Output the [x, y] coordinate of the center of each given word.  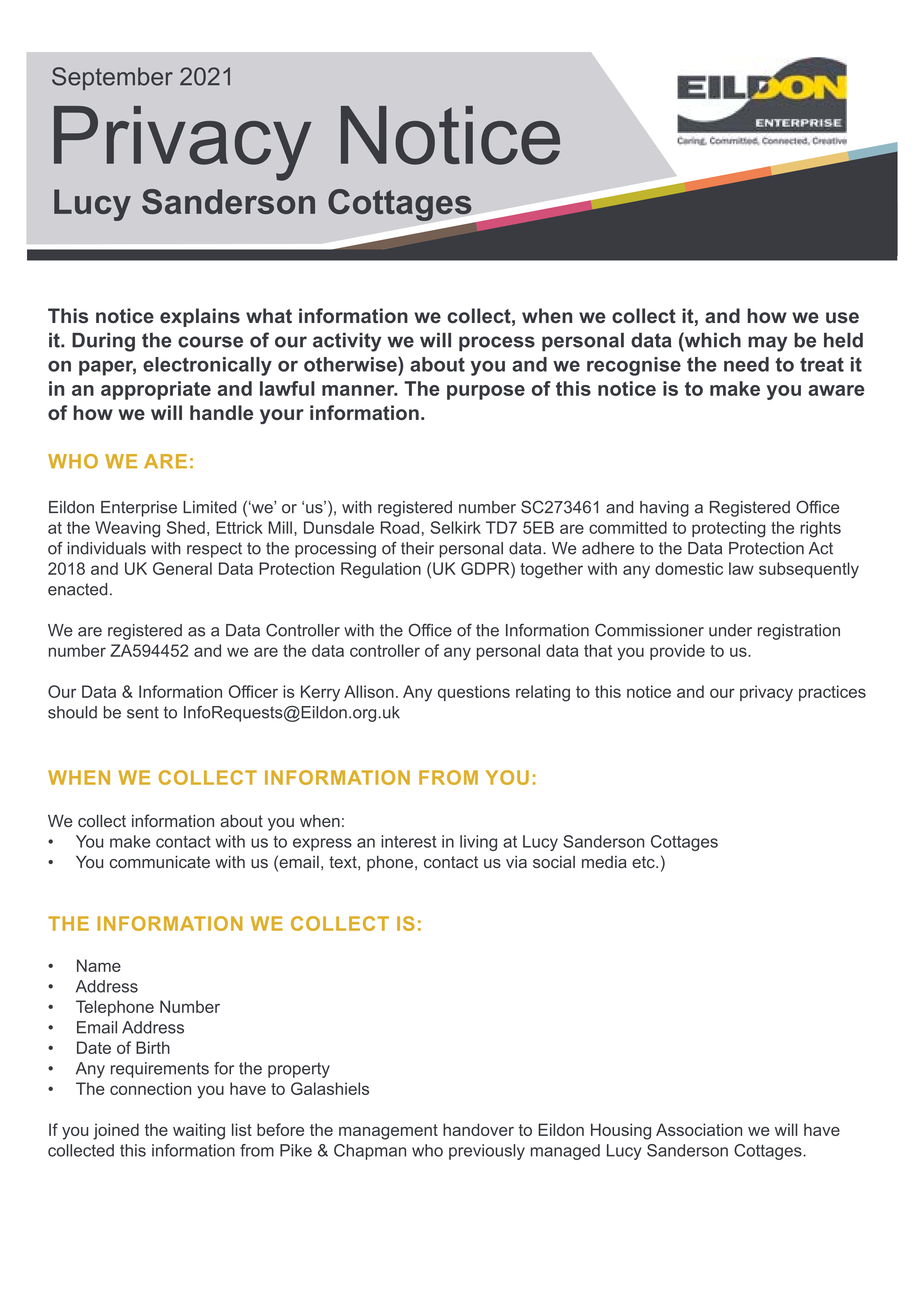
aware [836, 390]
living [478, 843]
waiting [199, 1131]
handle [221, 412]
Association [699, 1129]
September [112, 78]
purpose [486, 392]
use [842, 317]
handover [478, 1129]
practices [832, 693]
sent [143, 712]
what [269, 315]
